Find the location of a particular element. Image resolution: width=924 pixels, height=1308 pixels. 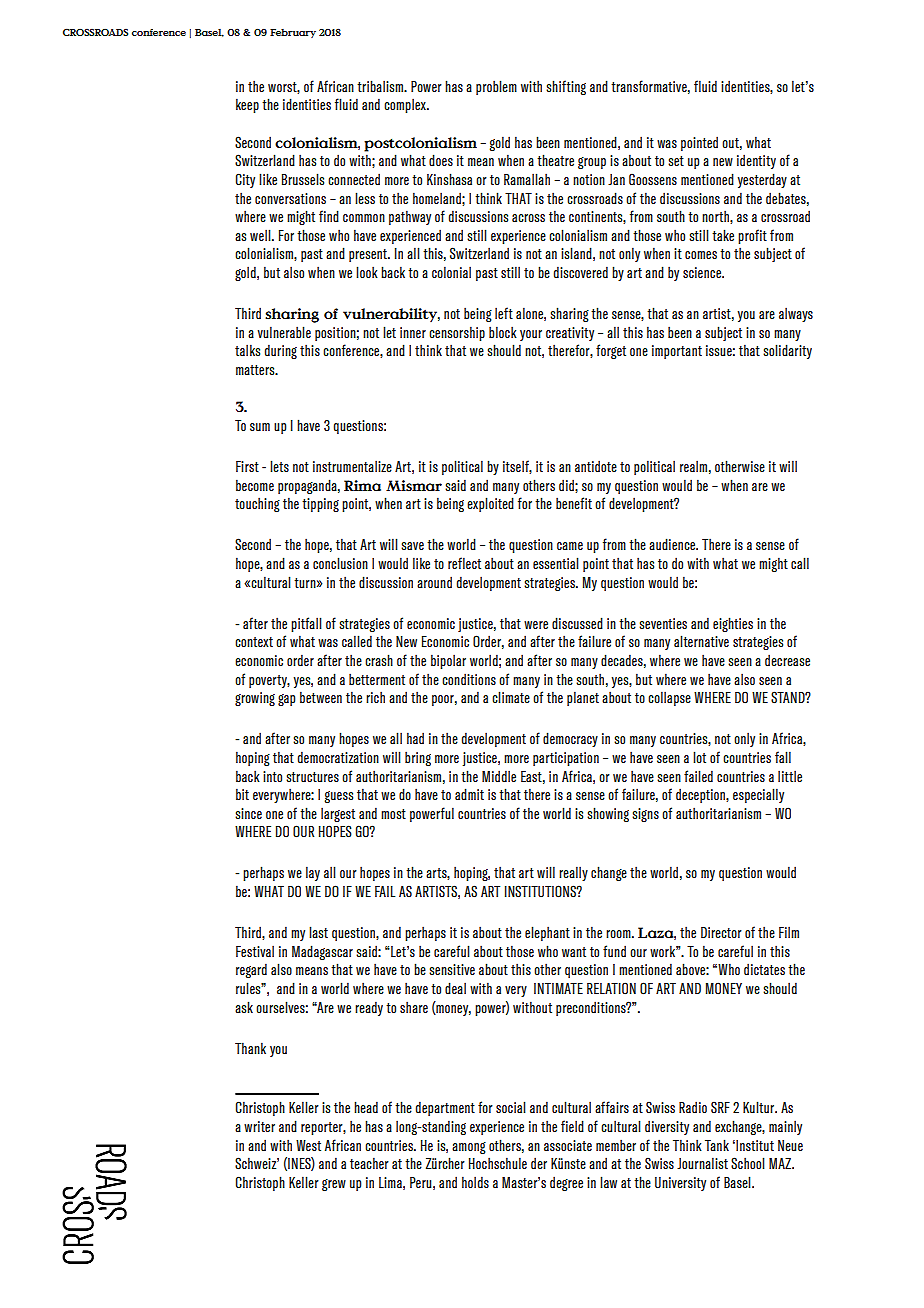

Middle is located at coordinates (499, 776).
